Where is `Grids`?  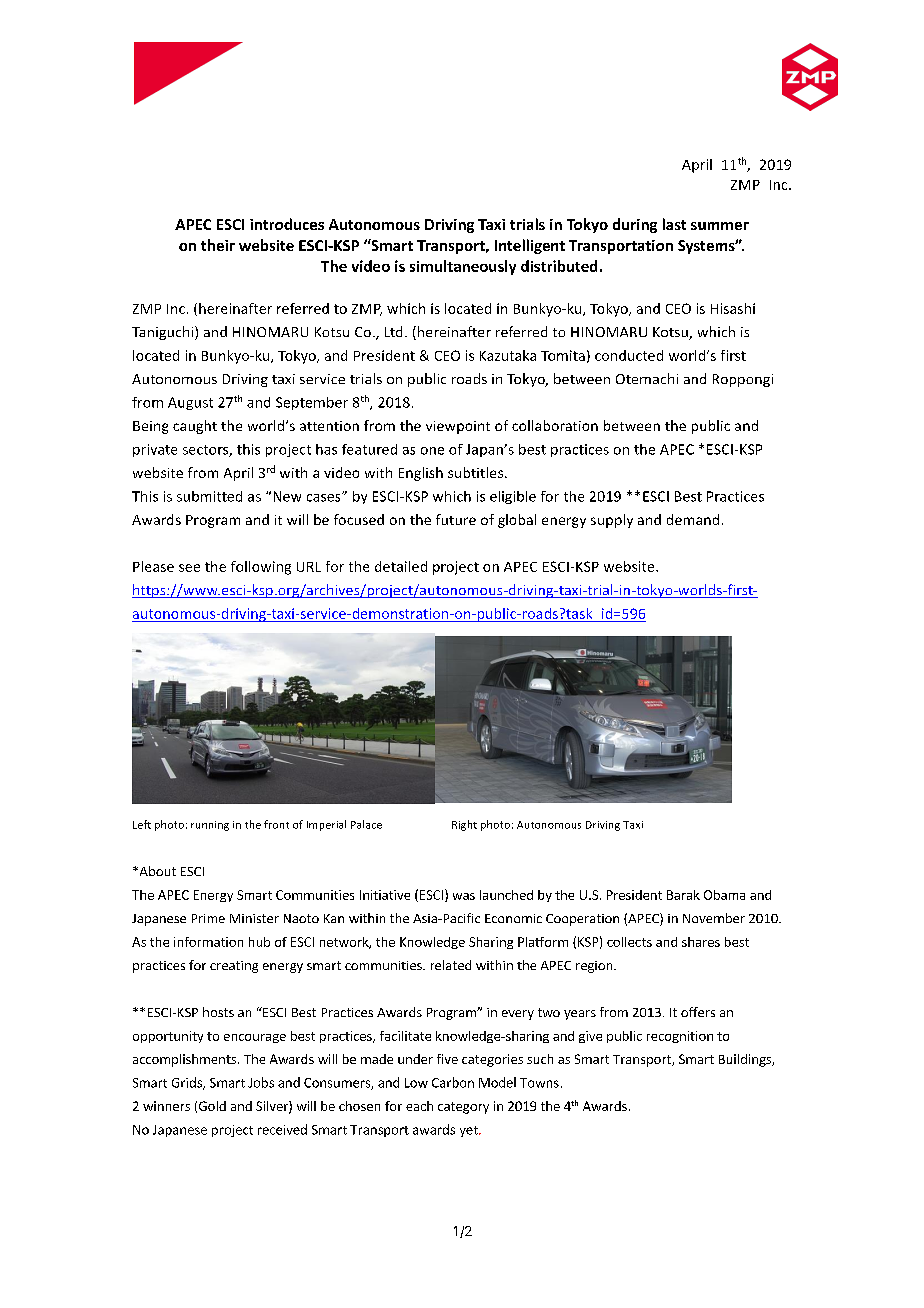 Grids is located at coordinates (188, 1083).
